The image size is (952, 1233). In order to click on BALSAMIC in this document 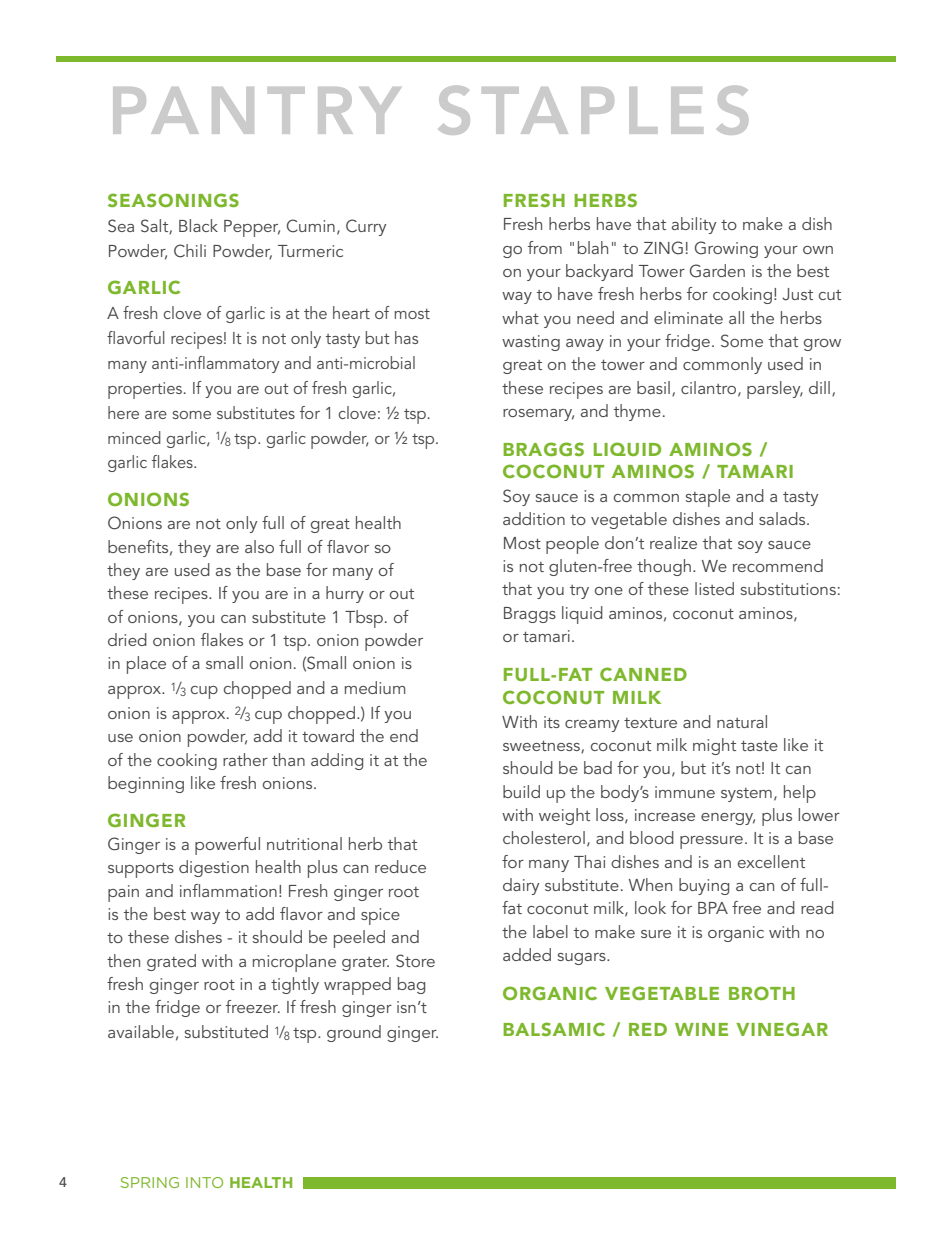, I will do `click(554, 1029)`.
